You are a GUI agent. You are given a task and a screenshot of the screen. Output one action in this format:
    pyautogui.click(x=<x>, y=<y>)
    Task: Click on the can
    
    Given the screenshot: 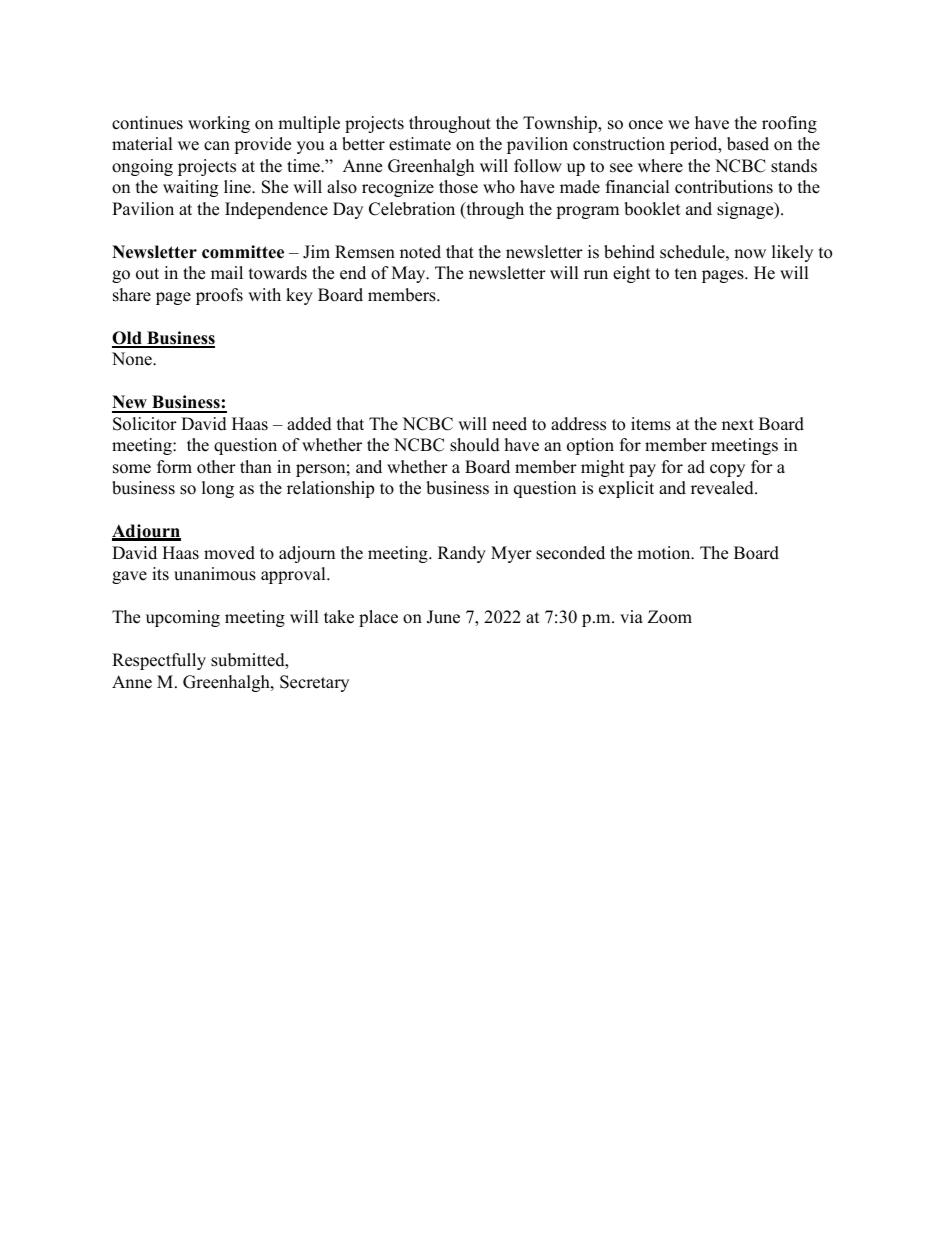 What is the action you would take?
    pyautogui.click(x=217, y=146)
